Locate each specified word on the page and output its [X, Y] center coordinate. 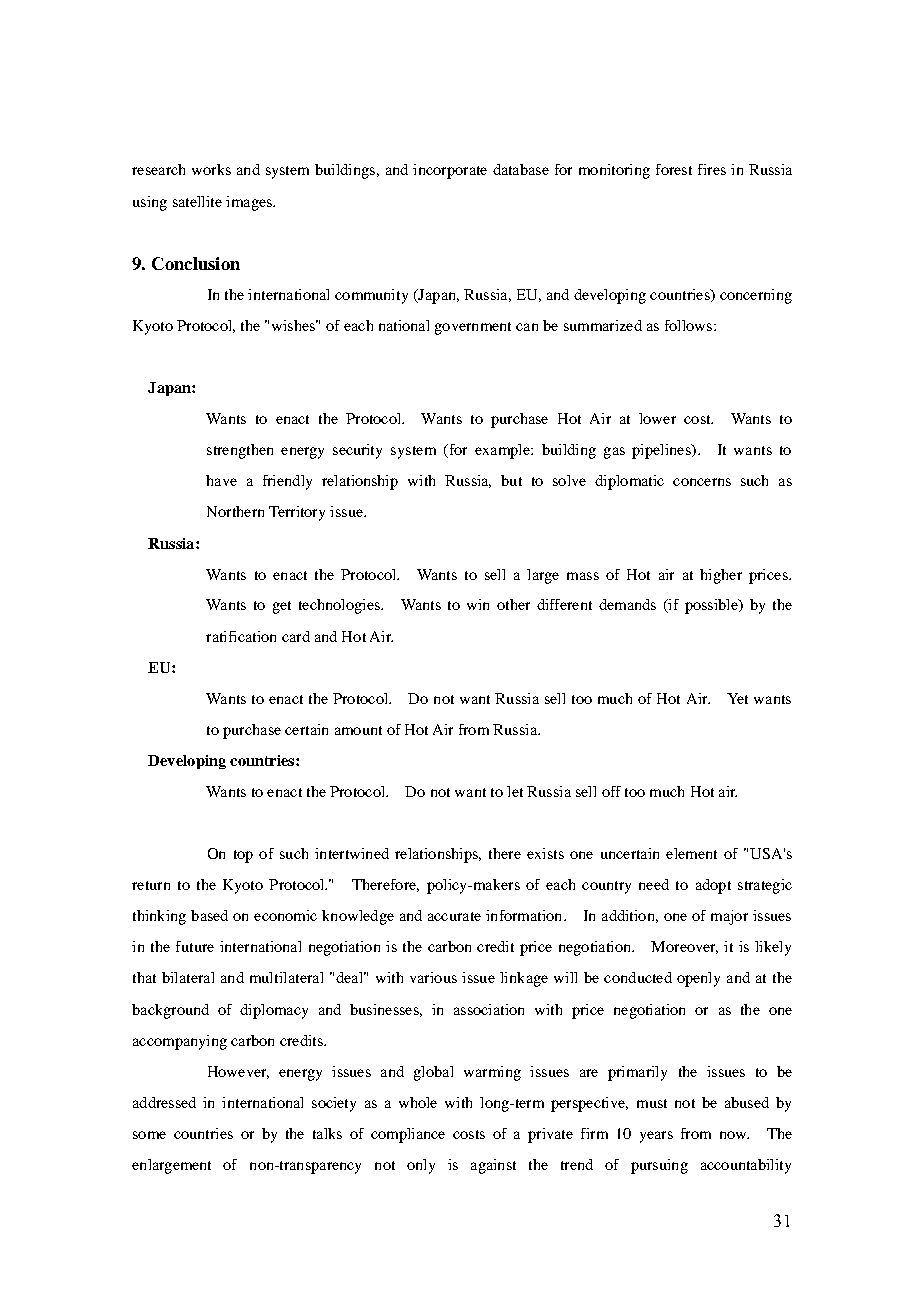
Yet [737, 698]
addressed [164, 1102]
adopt [713, 886]
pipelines [662, 451]
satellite [197, 201]
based [209, 915]
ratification [241, 636]
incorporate [450, 171]
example [503, 451]
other [513, 604]
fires [712, 169]
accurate [454, 916]
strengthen [240, 451]
